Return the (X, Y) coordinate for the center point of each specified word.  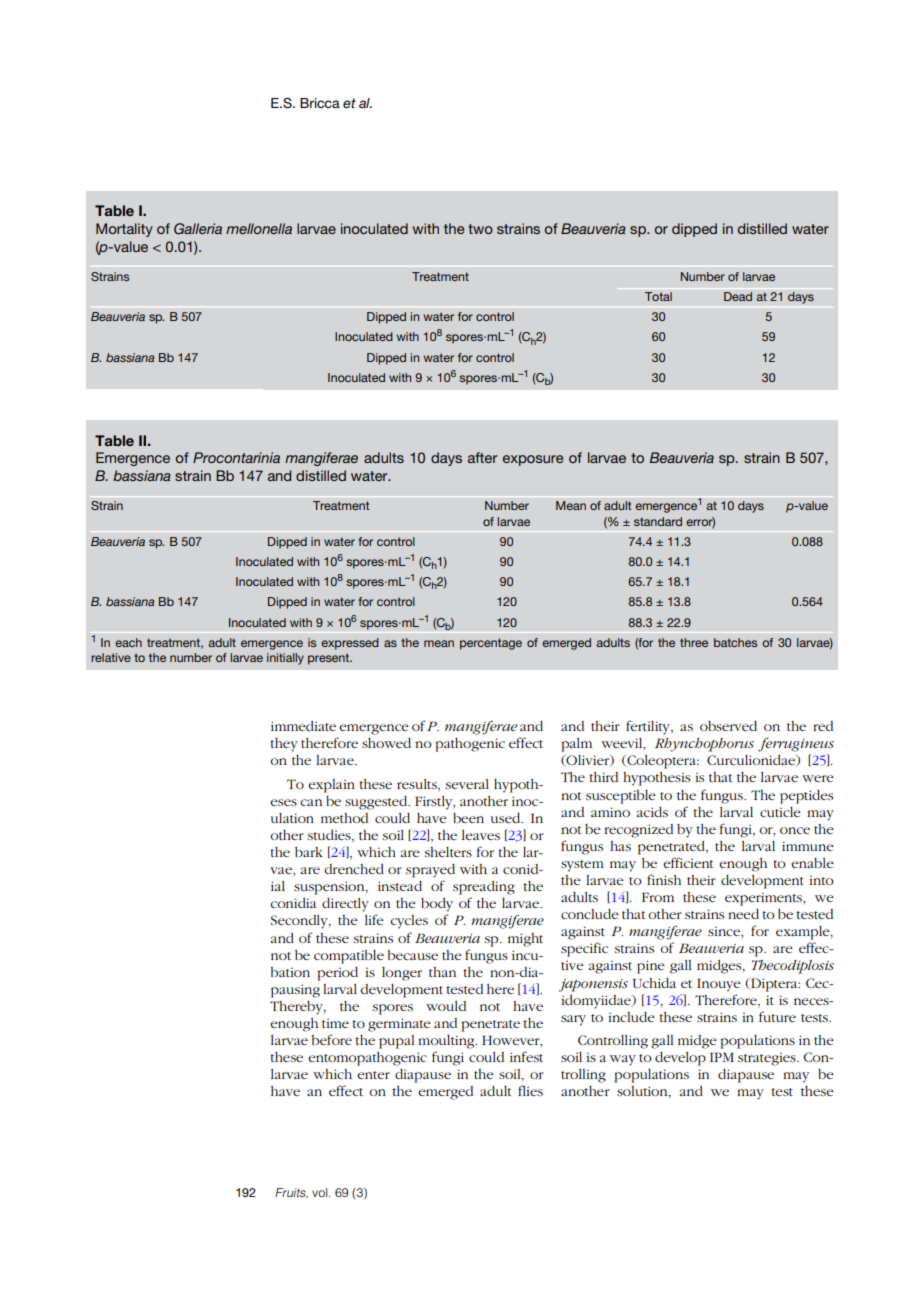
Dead (738, 296)
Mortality (124, 230)
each (128, 642)
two (480, 229)
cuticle (780, 812)
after (483, 457)
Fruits (291, 1193)
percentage (491, 644)
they (284, 745)
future (777, 1016)
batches (735, 642)
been (468, 818)
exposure (533, 460)
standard (658, 521)
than (442, 972)
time (335, 1023)
